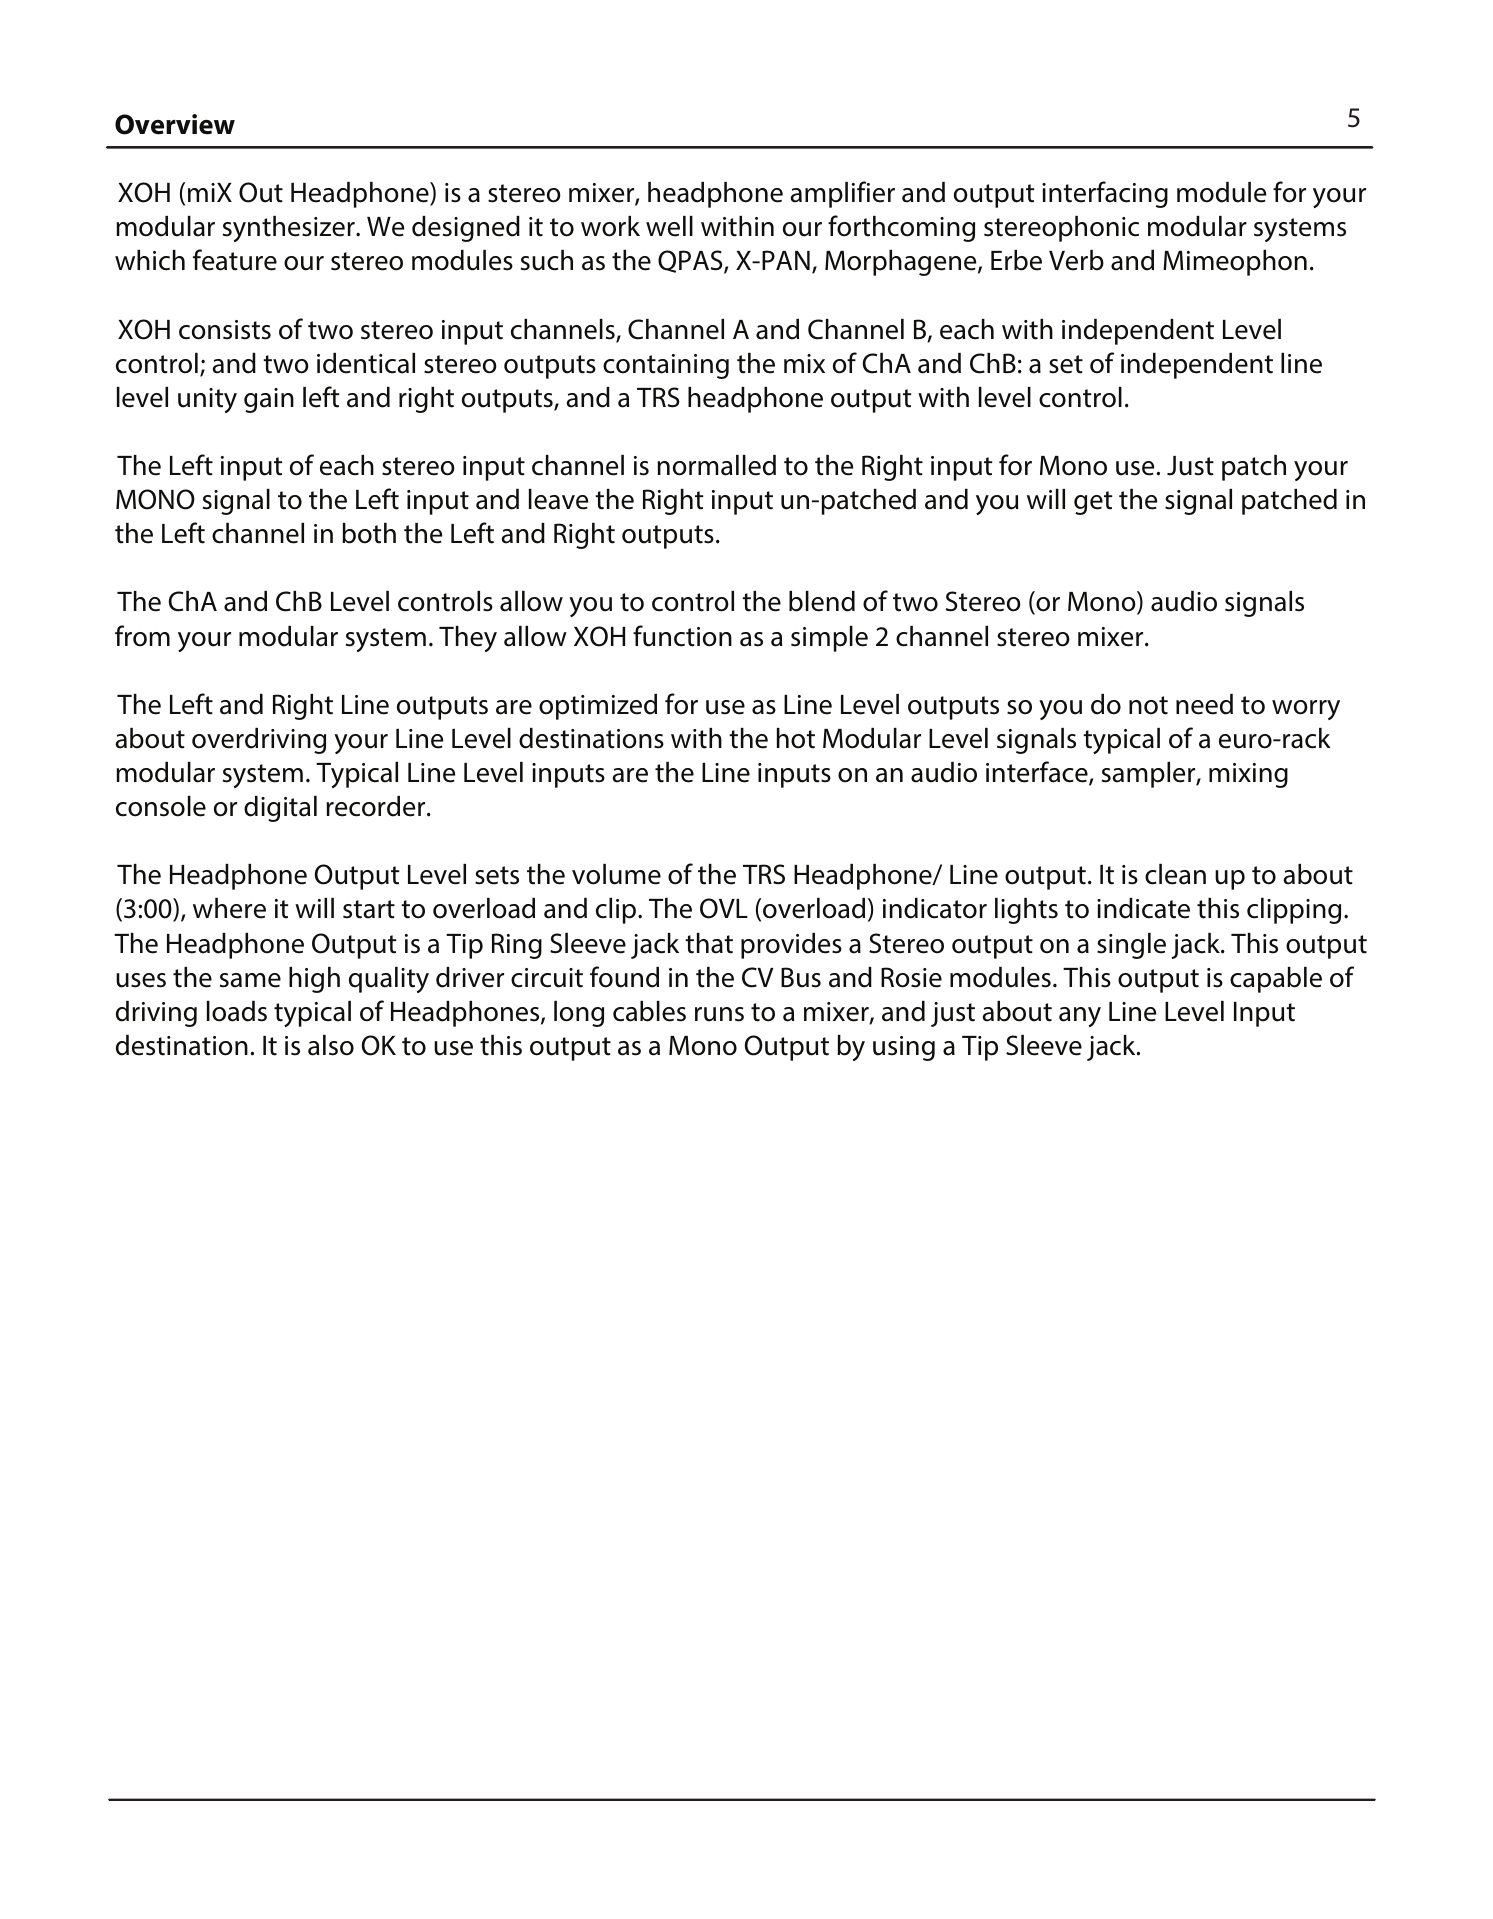 The height and width of the screenshot is (1919, 1493). I want to click on loads, so click(237, 1011).
